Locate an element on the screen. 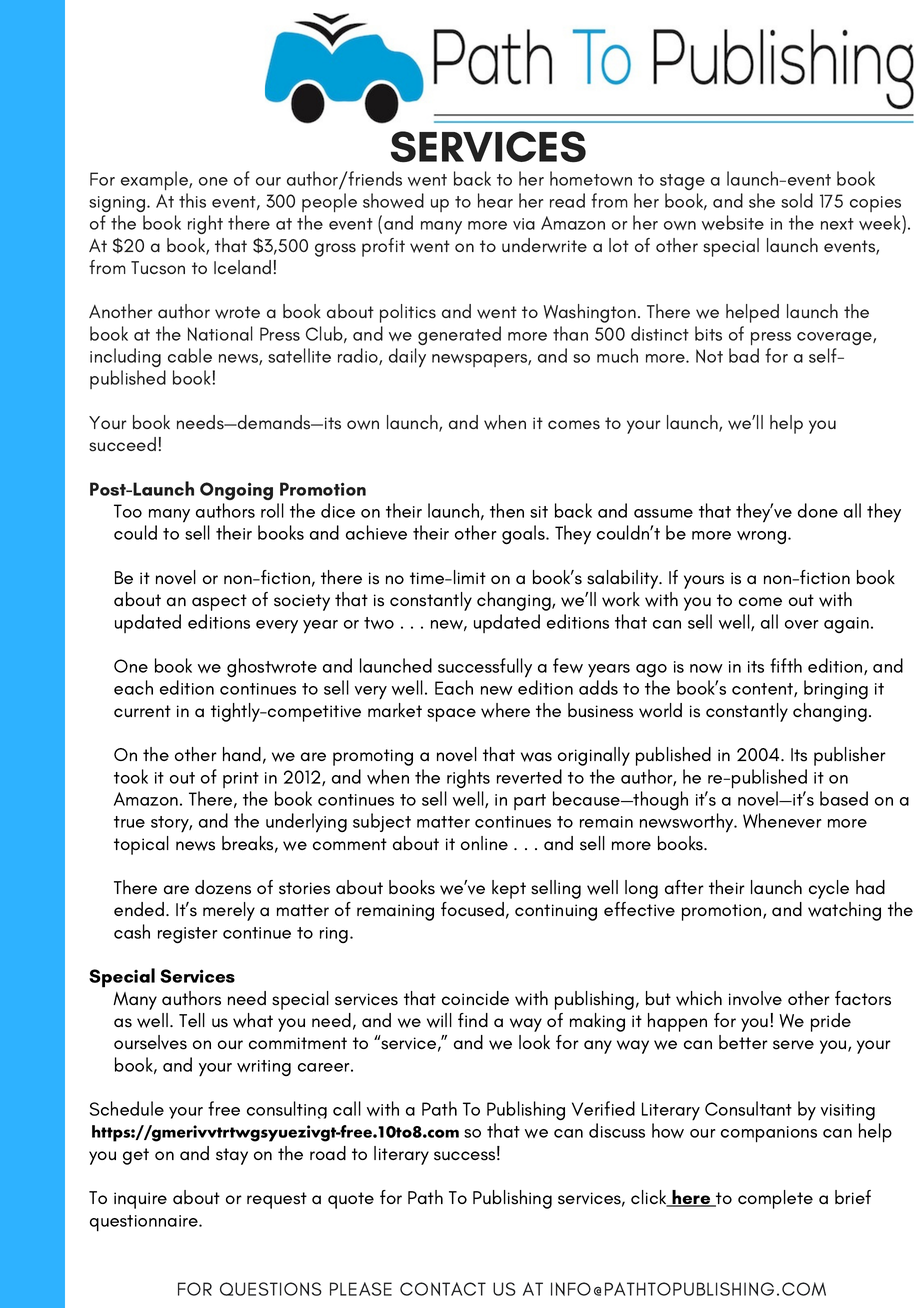  complete is located at coordinates (775, 1199).
